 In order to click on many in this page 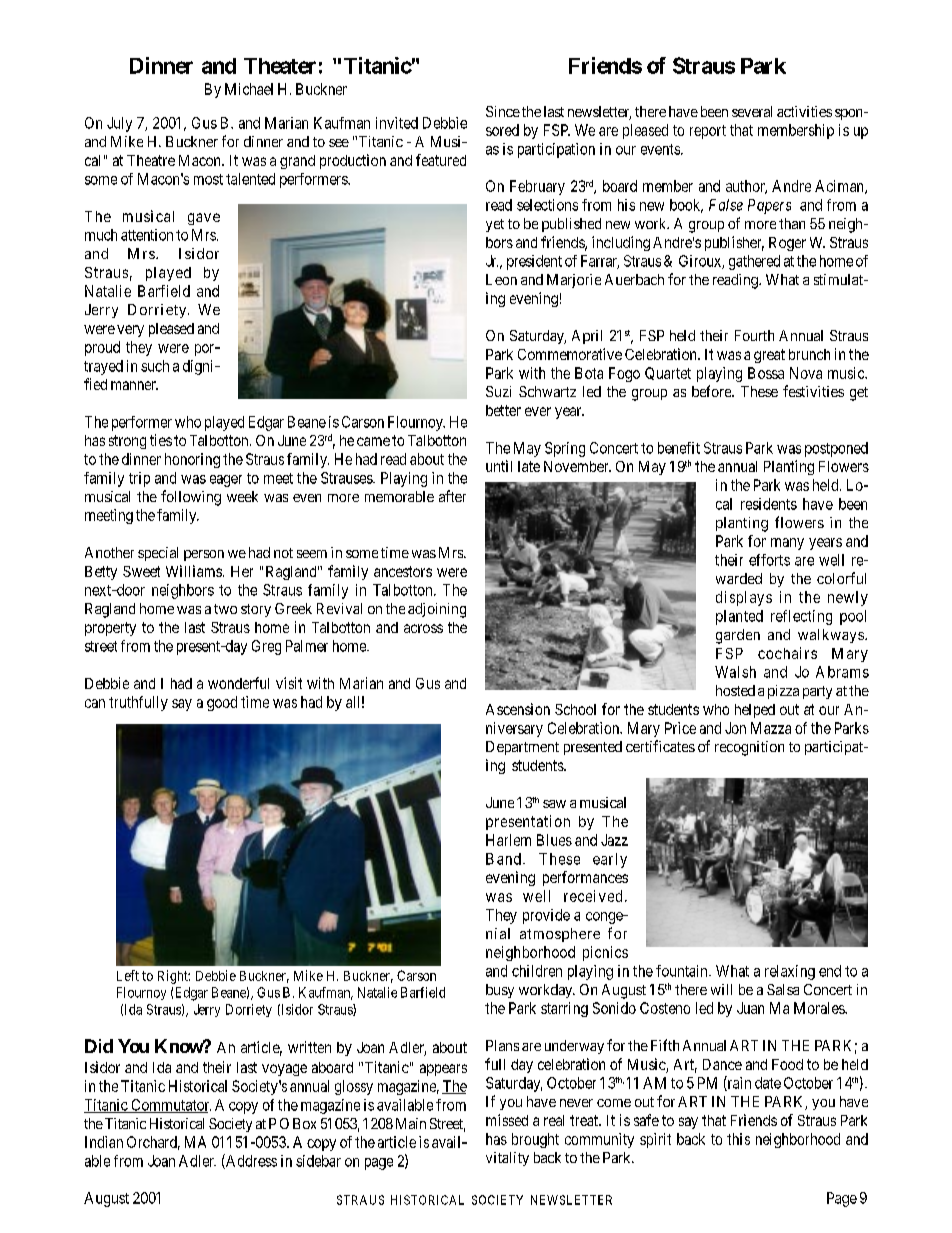, I will do `click(787, 544)`.
